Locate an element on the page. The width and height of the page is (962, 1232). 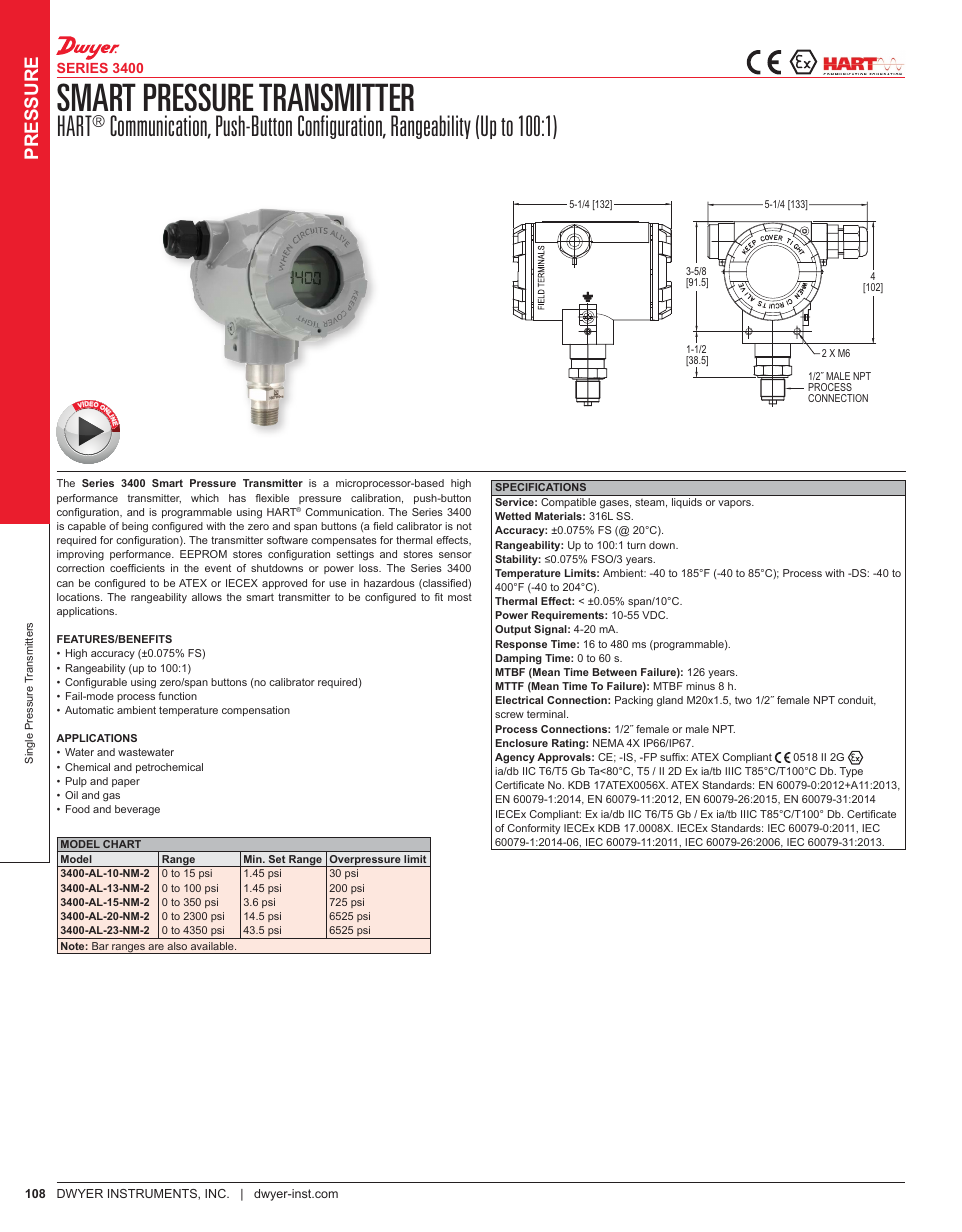
MTTF is located at coordinates (509, 686).
